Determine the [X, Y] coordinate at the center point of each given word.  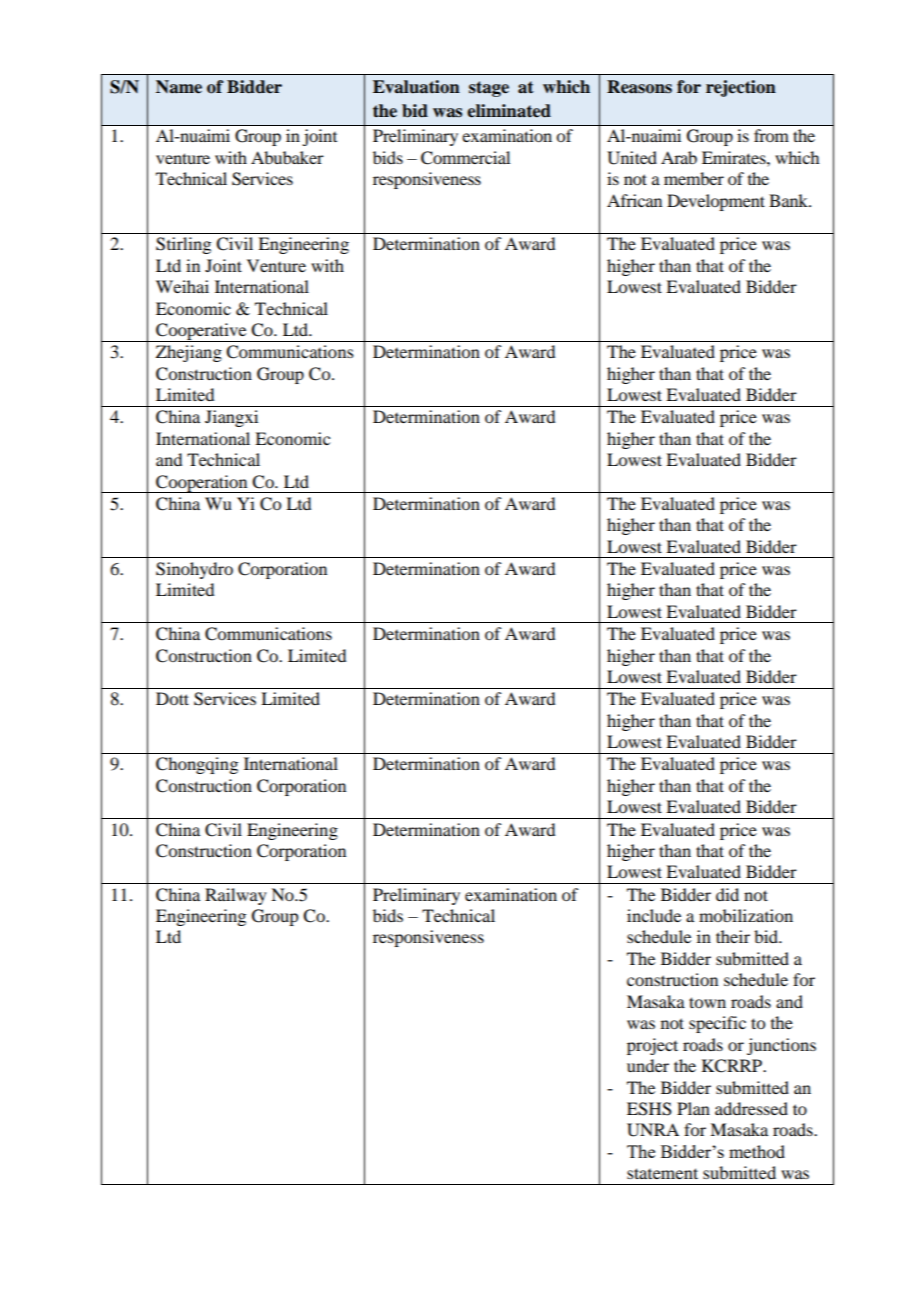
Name [179, 87]
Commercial [465, 158]
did [727, 894]
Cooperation [202, 484]
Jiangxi [231, 418]
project [652, 1046]
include [654, 915]
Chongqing [197, 765]
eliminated [509, 111]
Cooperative [201, 332]
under [648, 1065]
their [733, 936]
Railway [236, 896]
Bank [789, 200]
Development [716, 202]
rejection [741, 88]
